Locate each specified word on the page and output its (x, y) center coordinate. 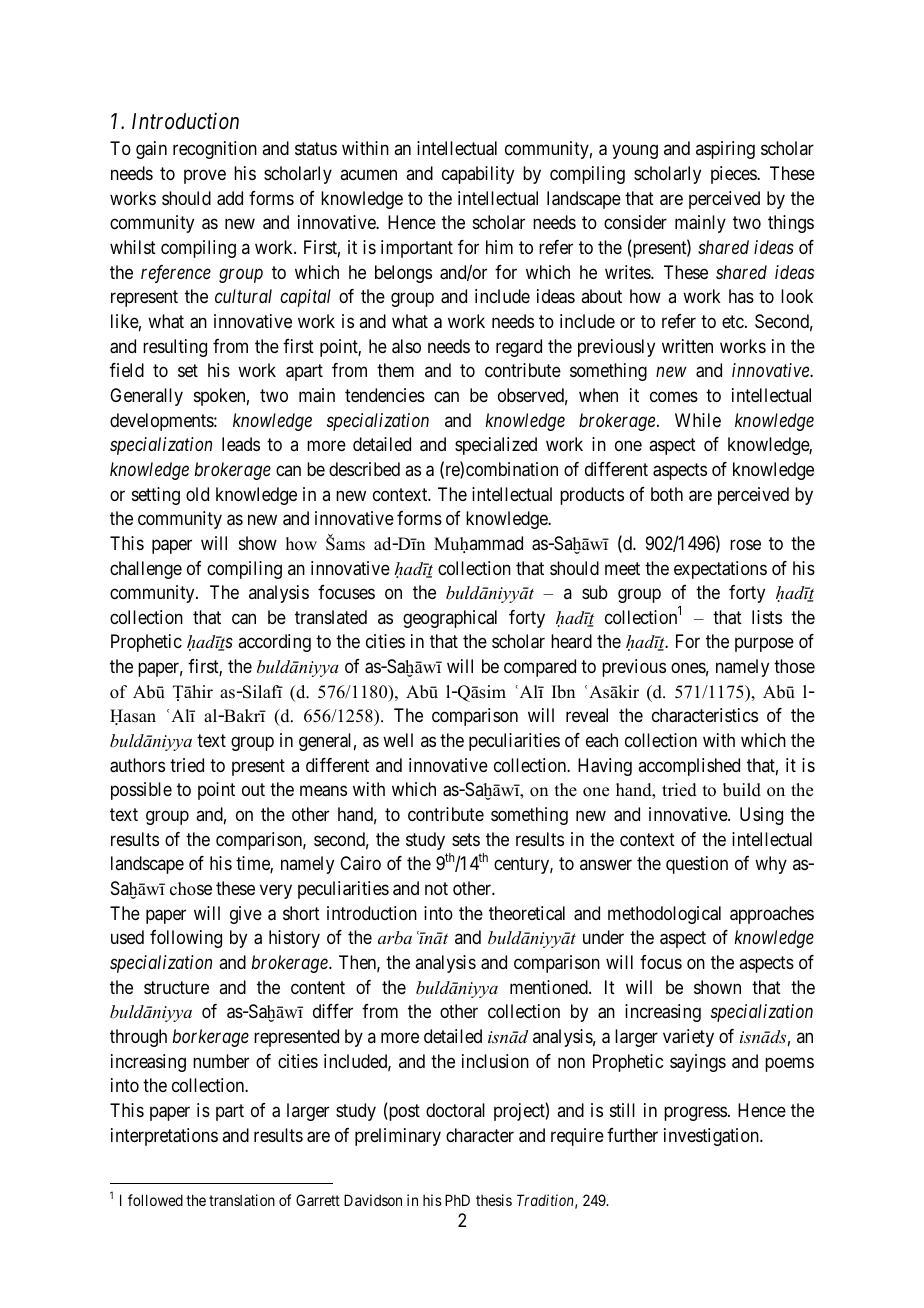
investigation (712, 1137)
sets (466, 839)
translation (242, 1200)
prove (205, 176)
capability (478, 175)
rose (745, 544)
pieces (734, 175)
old (197, 494)
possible (141, 791)
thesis (494, 1200)
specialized (496, 446)
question (697, 865)
